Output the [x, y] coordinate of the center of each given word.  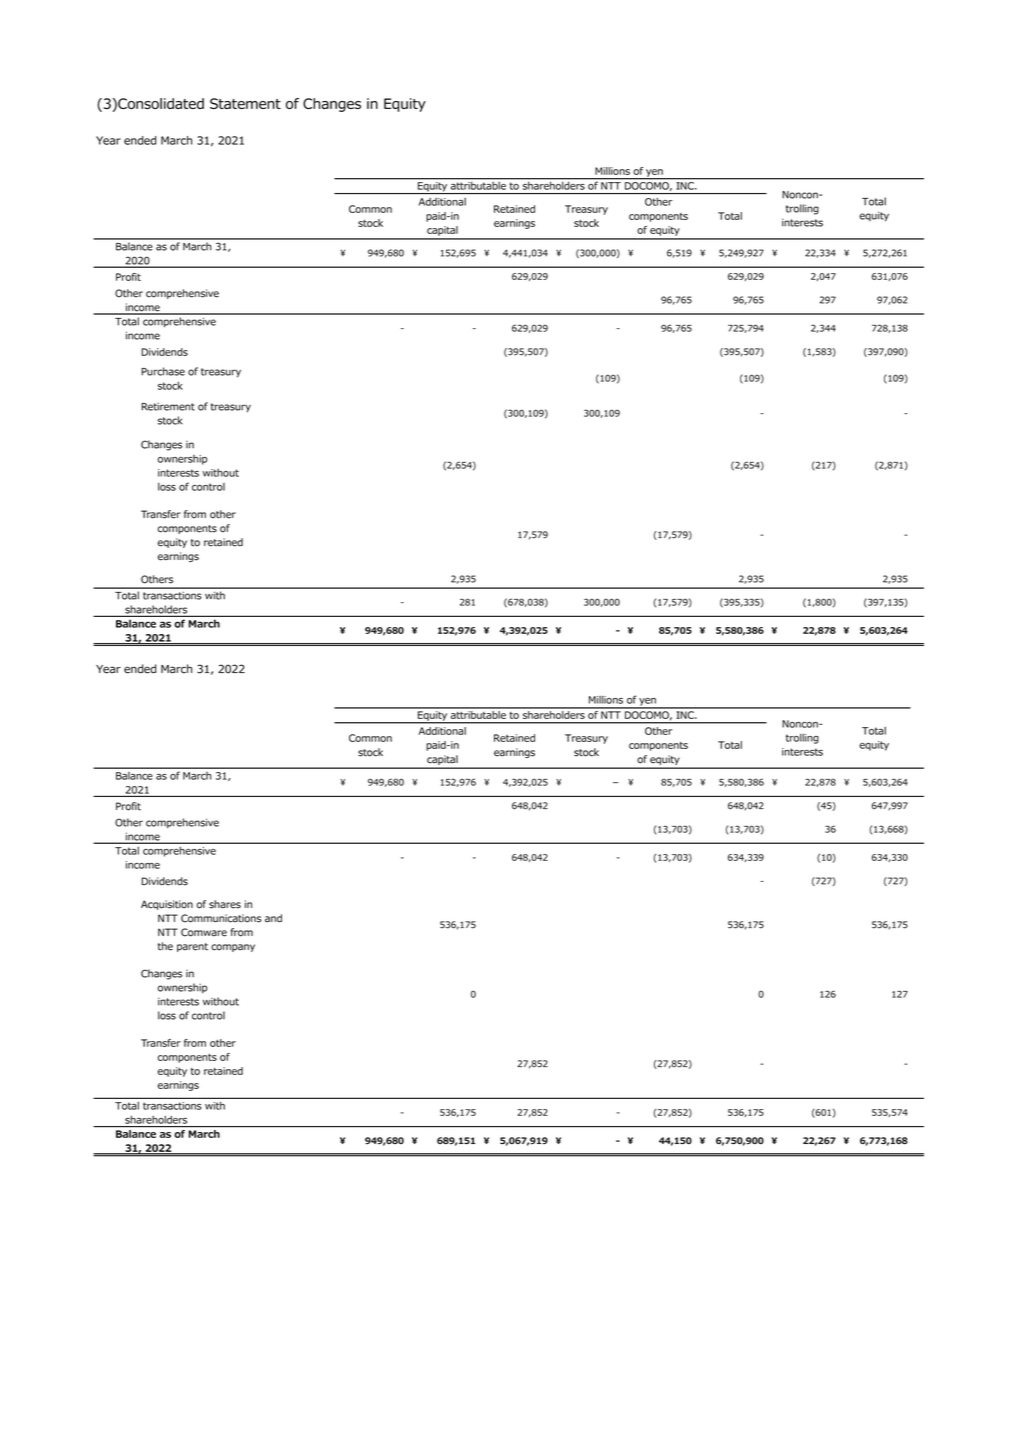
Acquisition [167, 905]
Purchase [163, 371]
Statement [245, 103]
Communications [221, 918]
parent [192, 947]
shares [225, 904]
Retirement [168, 406]
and [273, 918]
